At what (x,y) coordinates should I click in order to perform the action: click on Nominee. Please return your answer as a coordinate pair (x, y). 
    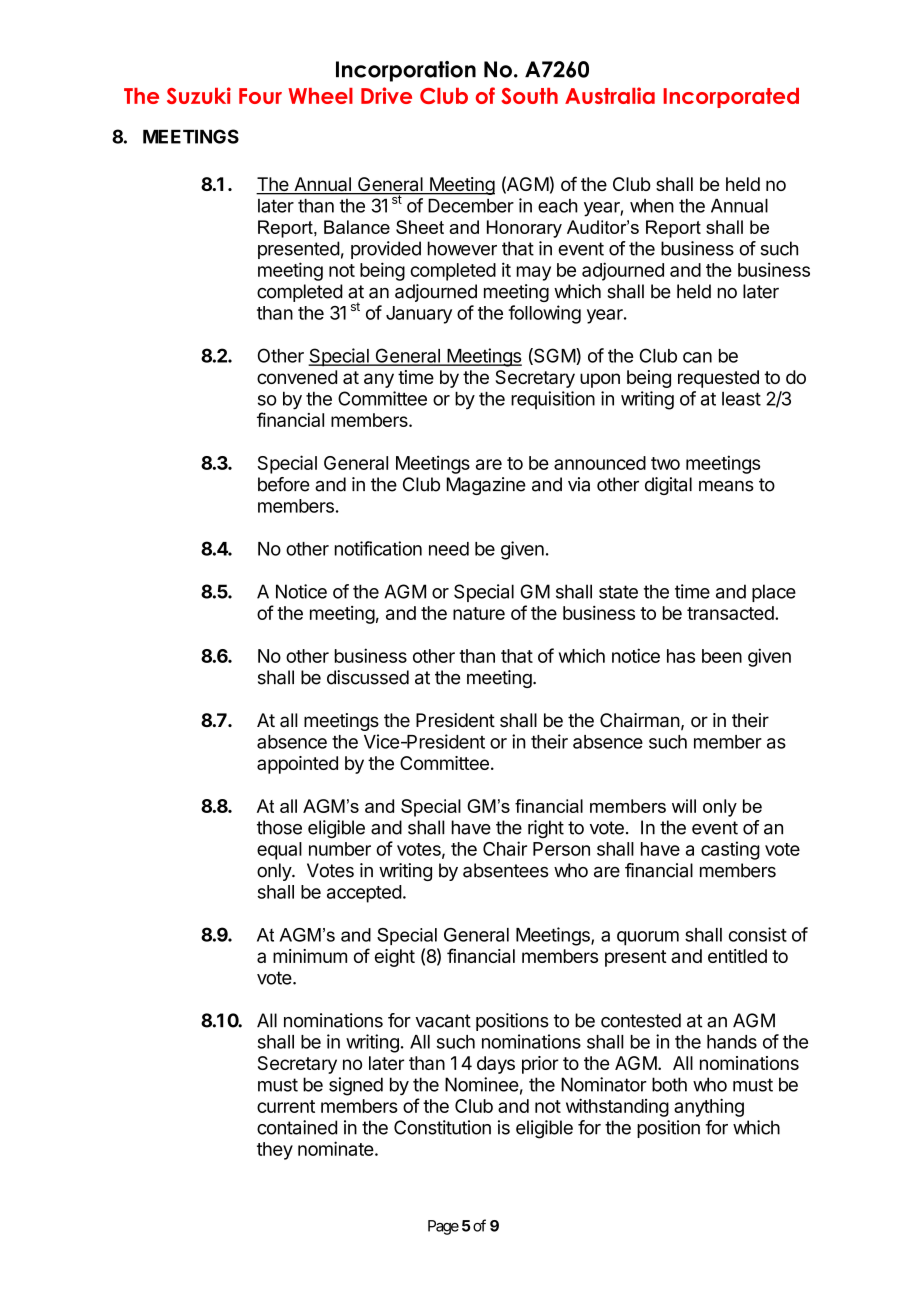
    Looking at the image, I should click on (482, 1084).
